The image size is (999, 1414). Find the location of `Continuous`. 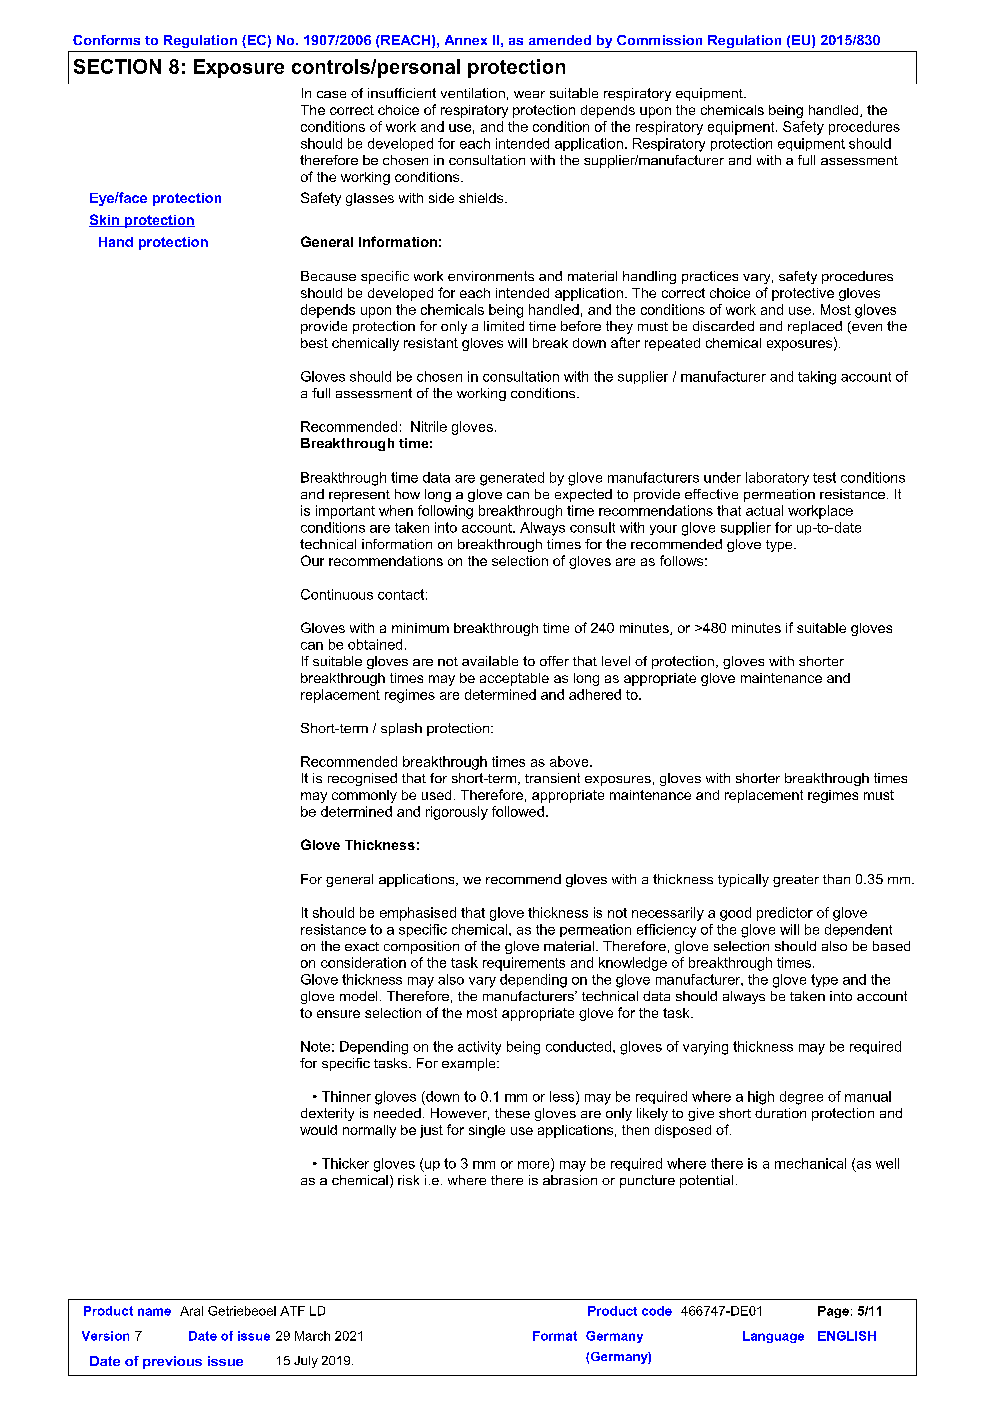

Continuous is located at coordinates (337, 594).
